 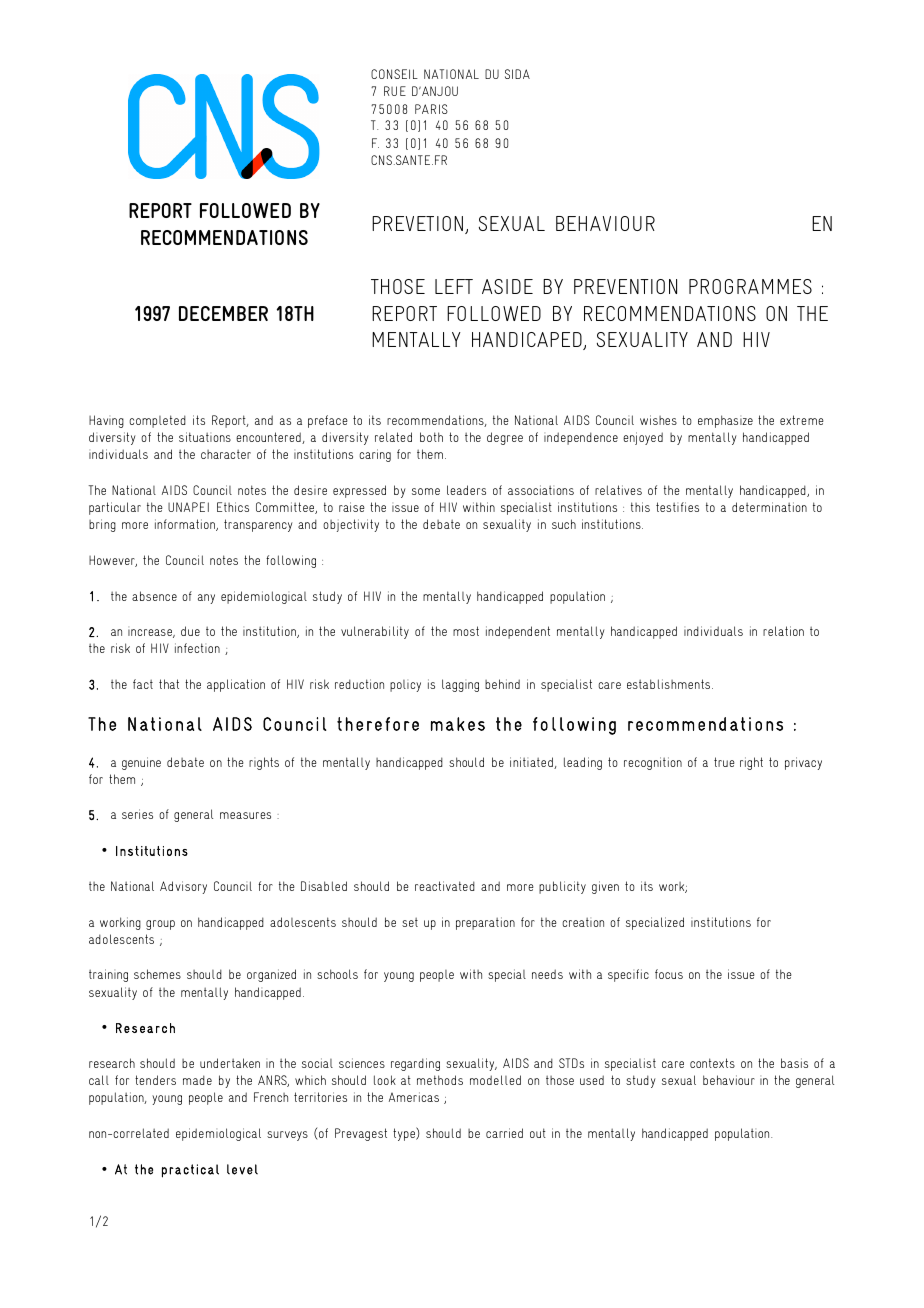 What do you see at coordinates (431, 109) in the page?
I see `PARIS` at bounding box center [431, 109].
